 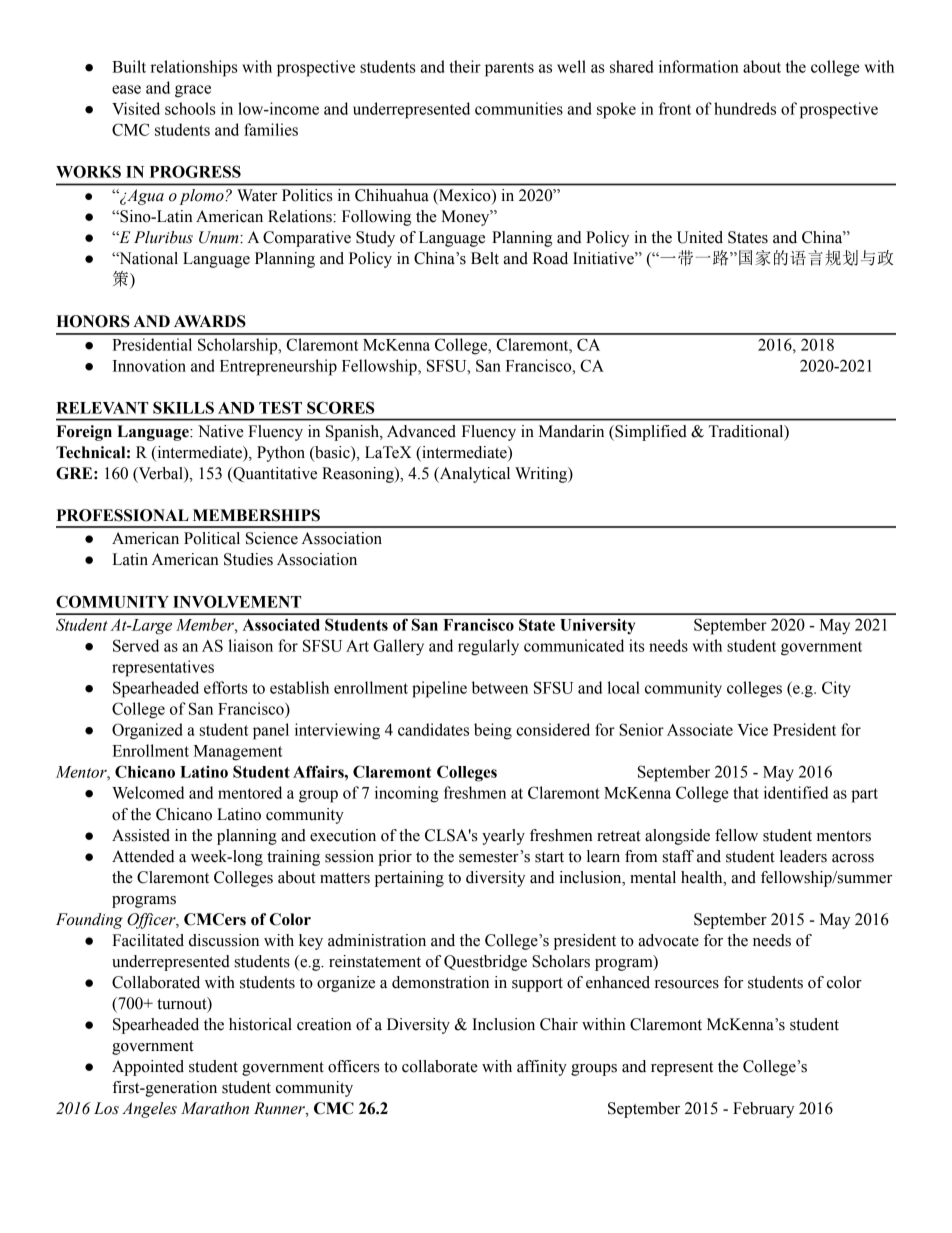 I want to click on INVOLVEMENT, so click(x=237, y=601).
